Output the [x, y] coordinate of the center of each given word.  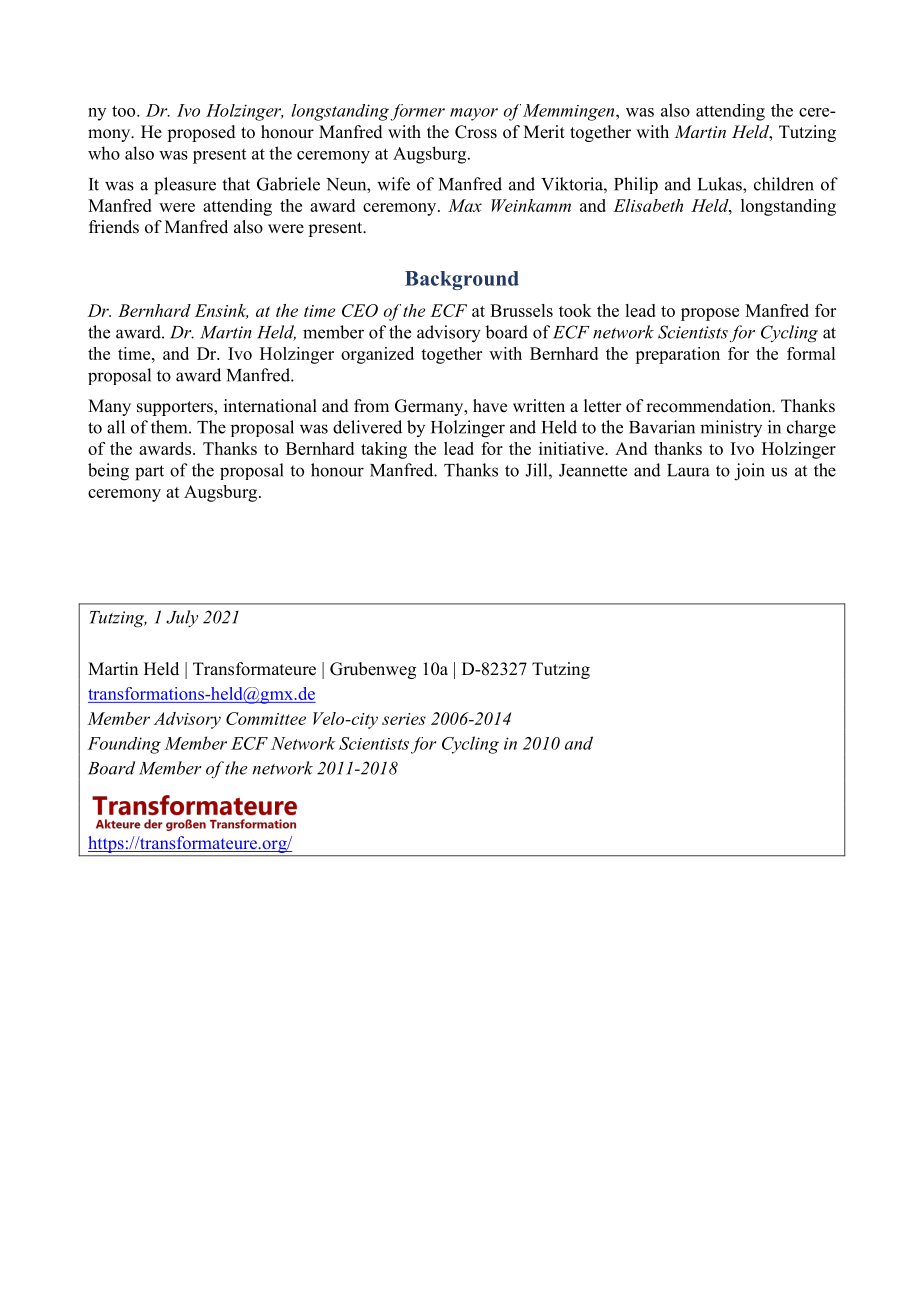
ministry [731, 428]
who [104, 153]
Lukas [721, 184]
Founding [124, 745]
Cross [476, 132]
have [490, 406]
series [404, 719]
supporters [176, 408]
